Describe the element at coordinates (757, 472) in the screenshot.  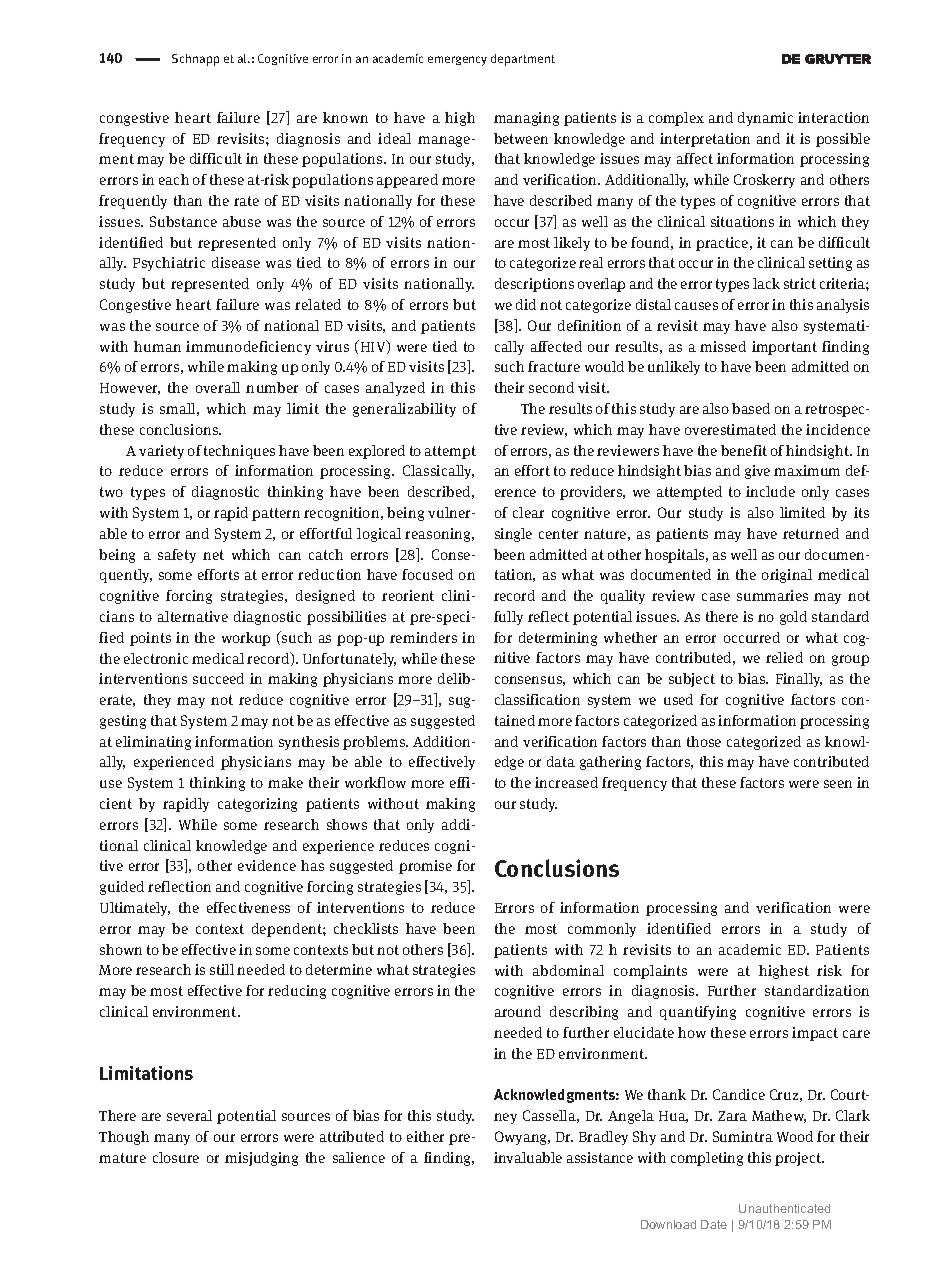
I see `give` at that location.
